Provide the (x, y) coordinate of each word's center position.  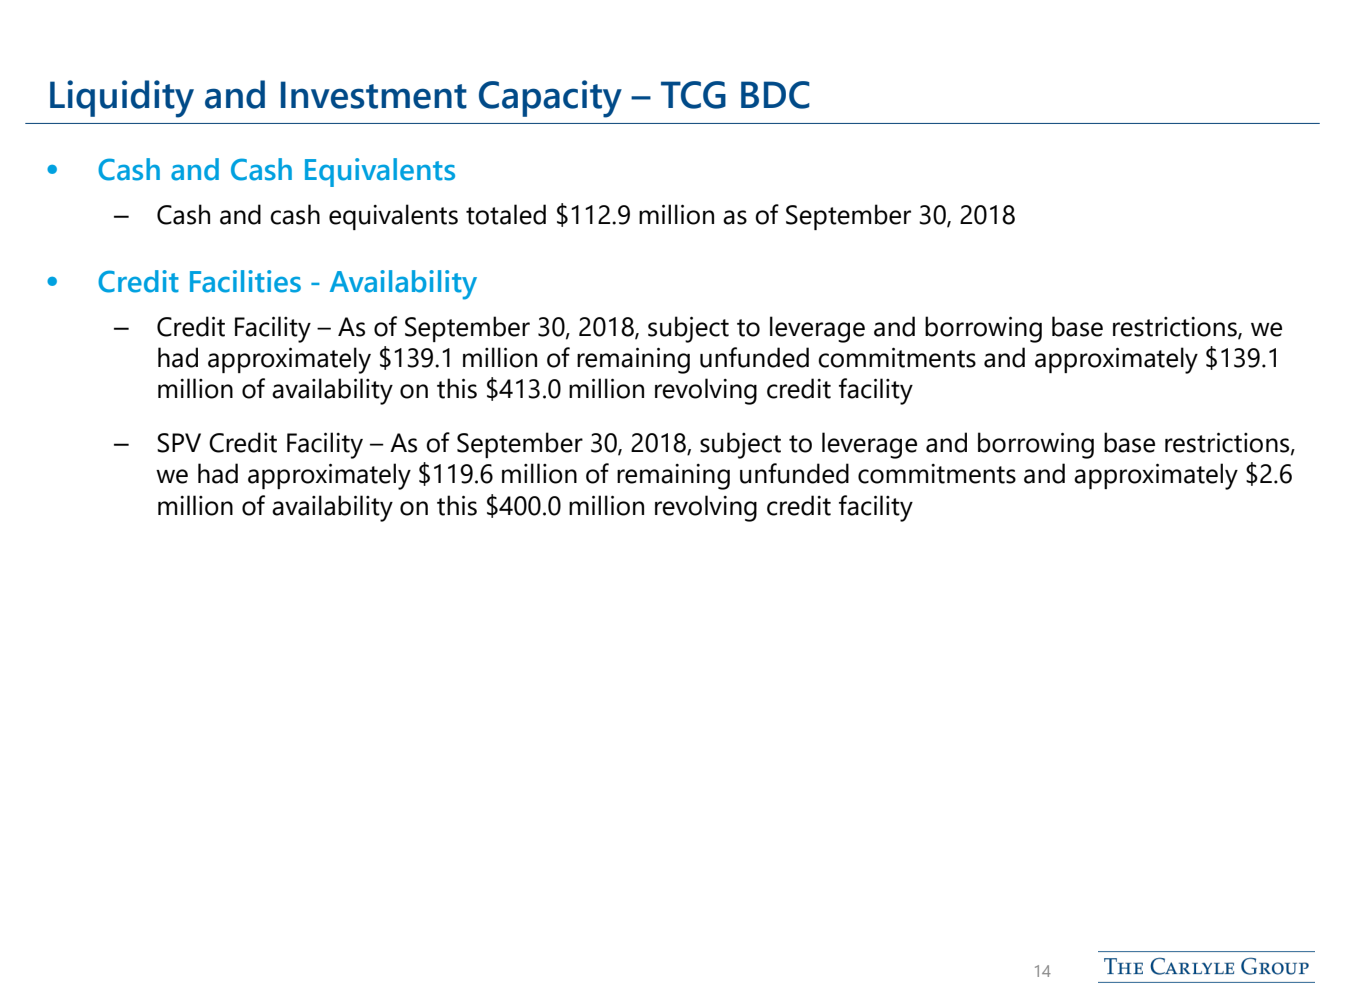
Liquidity (122, 99)
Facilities (245, 281)
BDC (775, 95)
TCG (693, 95)
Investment (374, 95)
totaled (506, 214)
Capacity (550, 99)
